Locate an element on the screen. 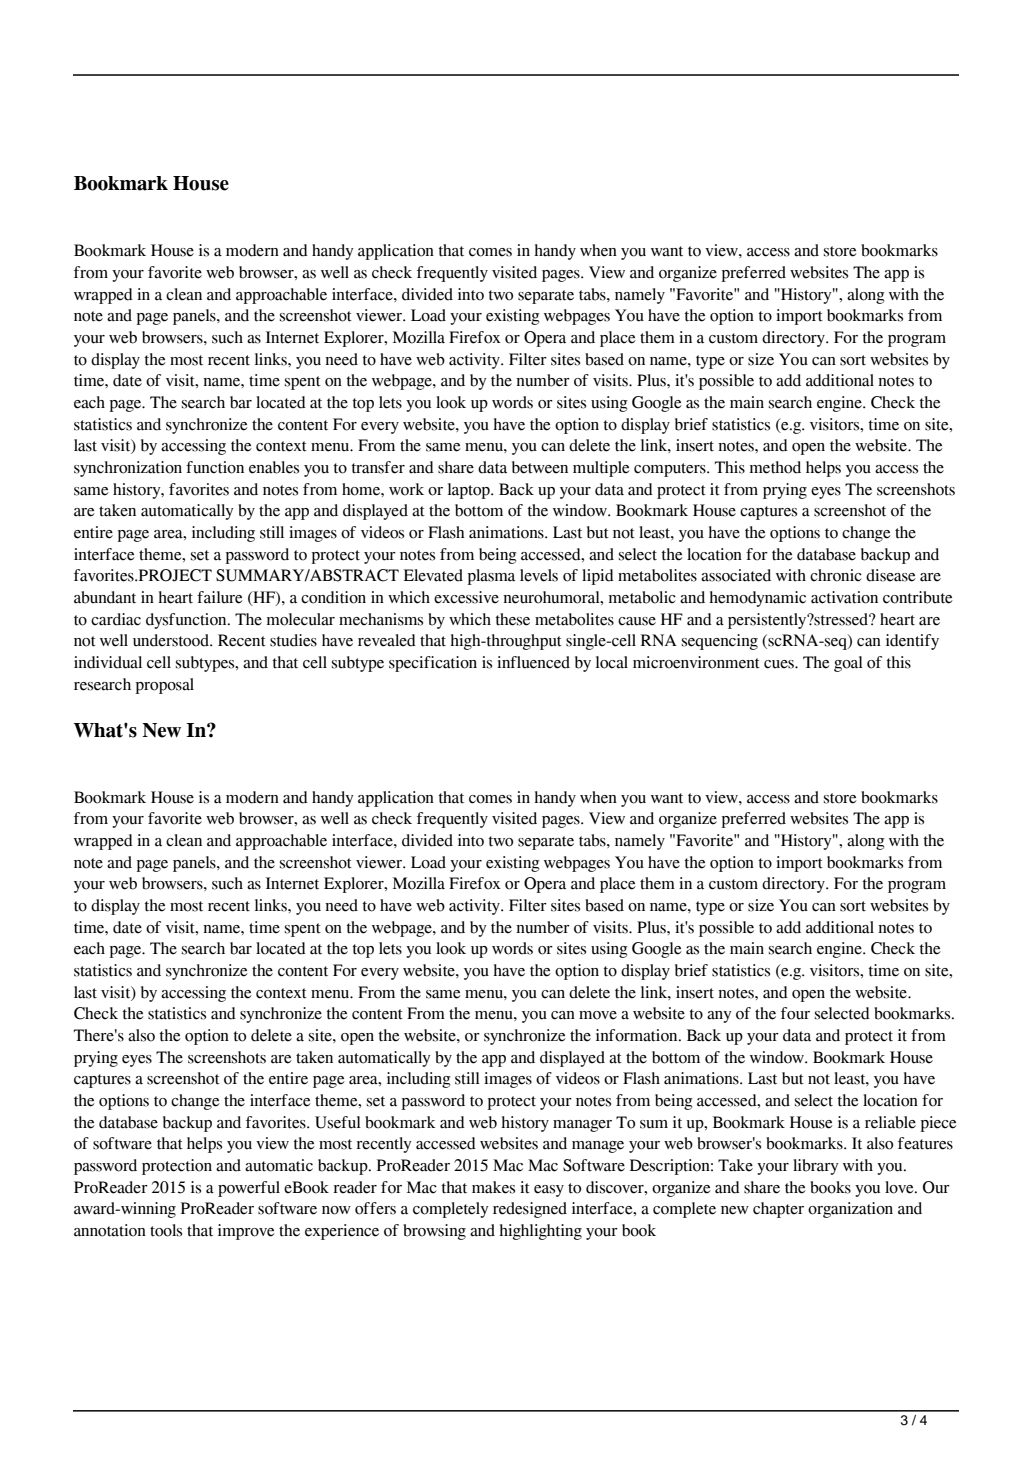  information is located at coordinates (638, 1035).
